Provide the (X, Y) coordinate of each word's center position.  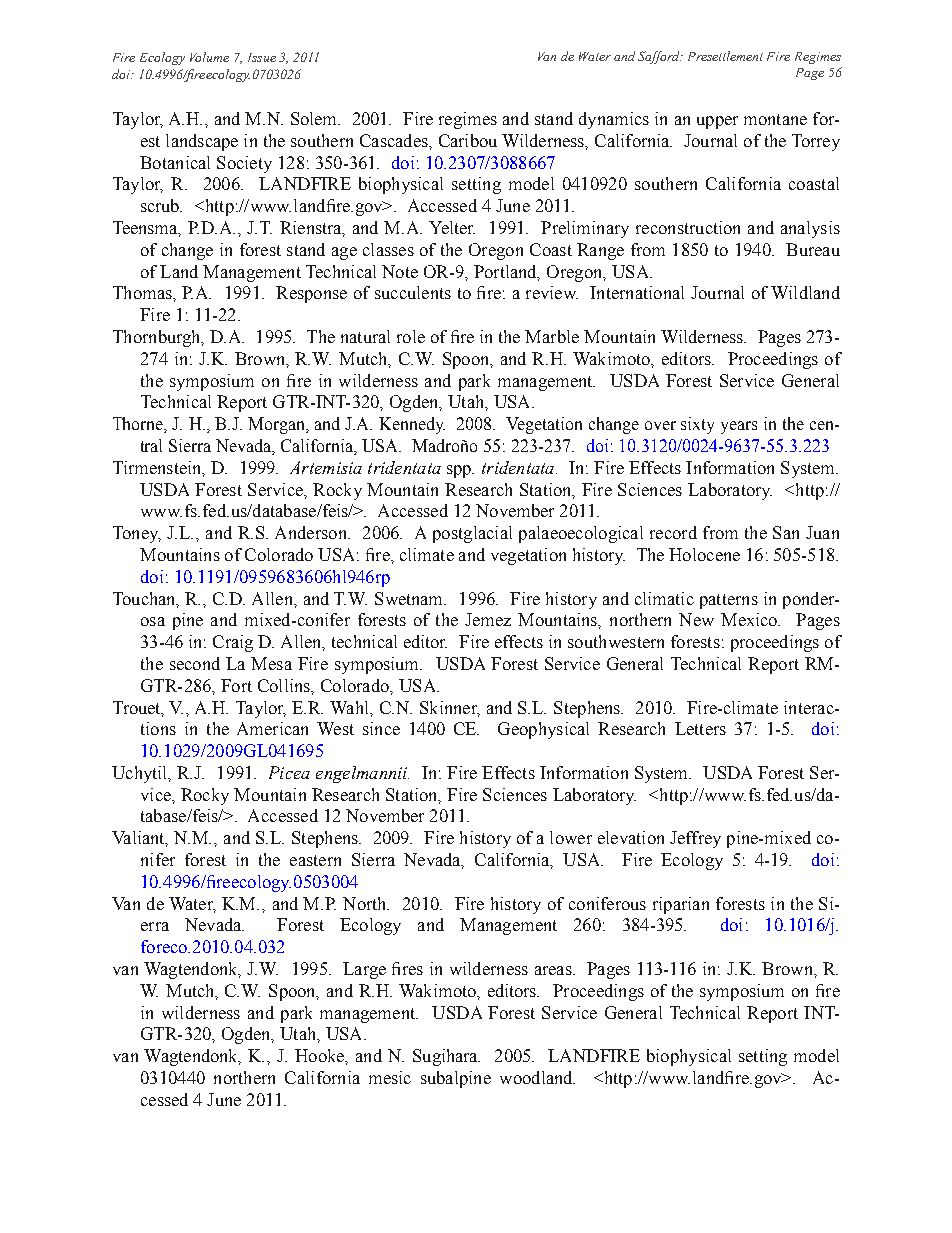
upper (717, 122)
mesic (390, 1077)
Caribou (468, 140)
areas (554, 970)
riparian (681, 905)
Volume (209, 57)
